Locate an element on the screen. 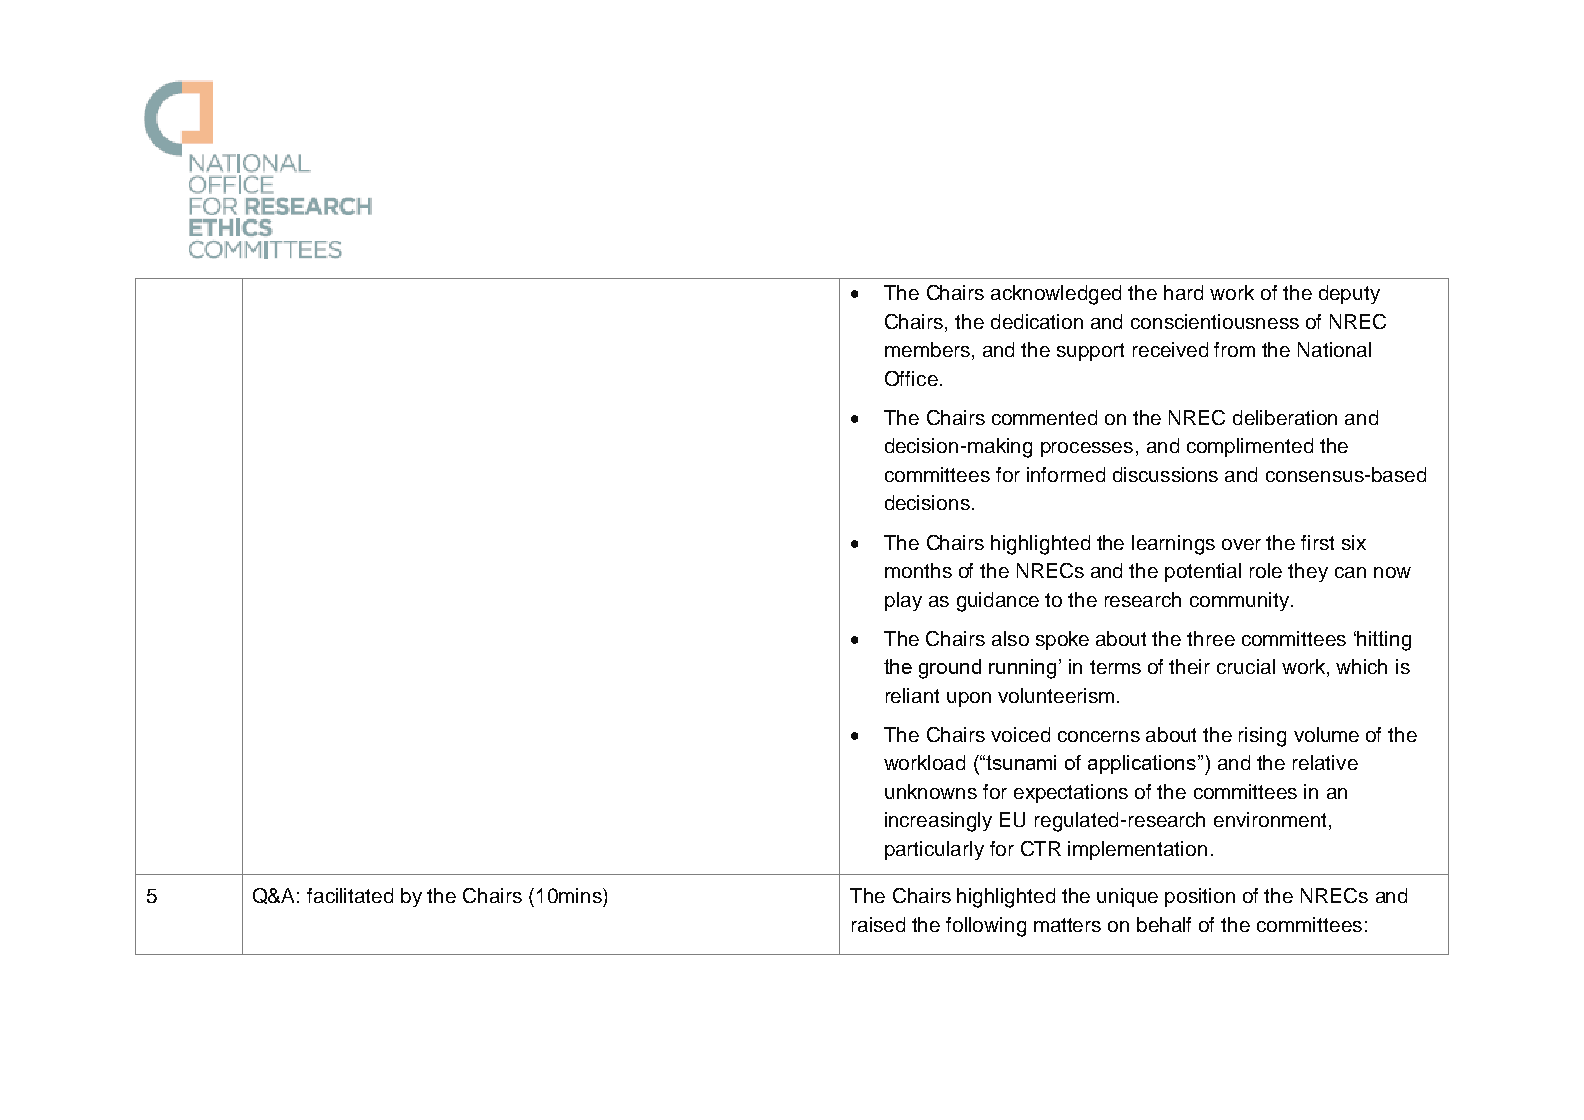 The image size is (1584, 1120). months is located at coordinates (918, 570).
